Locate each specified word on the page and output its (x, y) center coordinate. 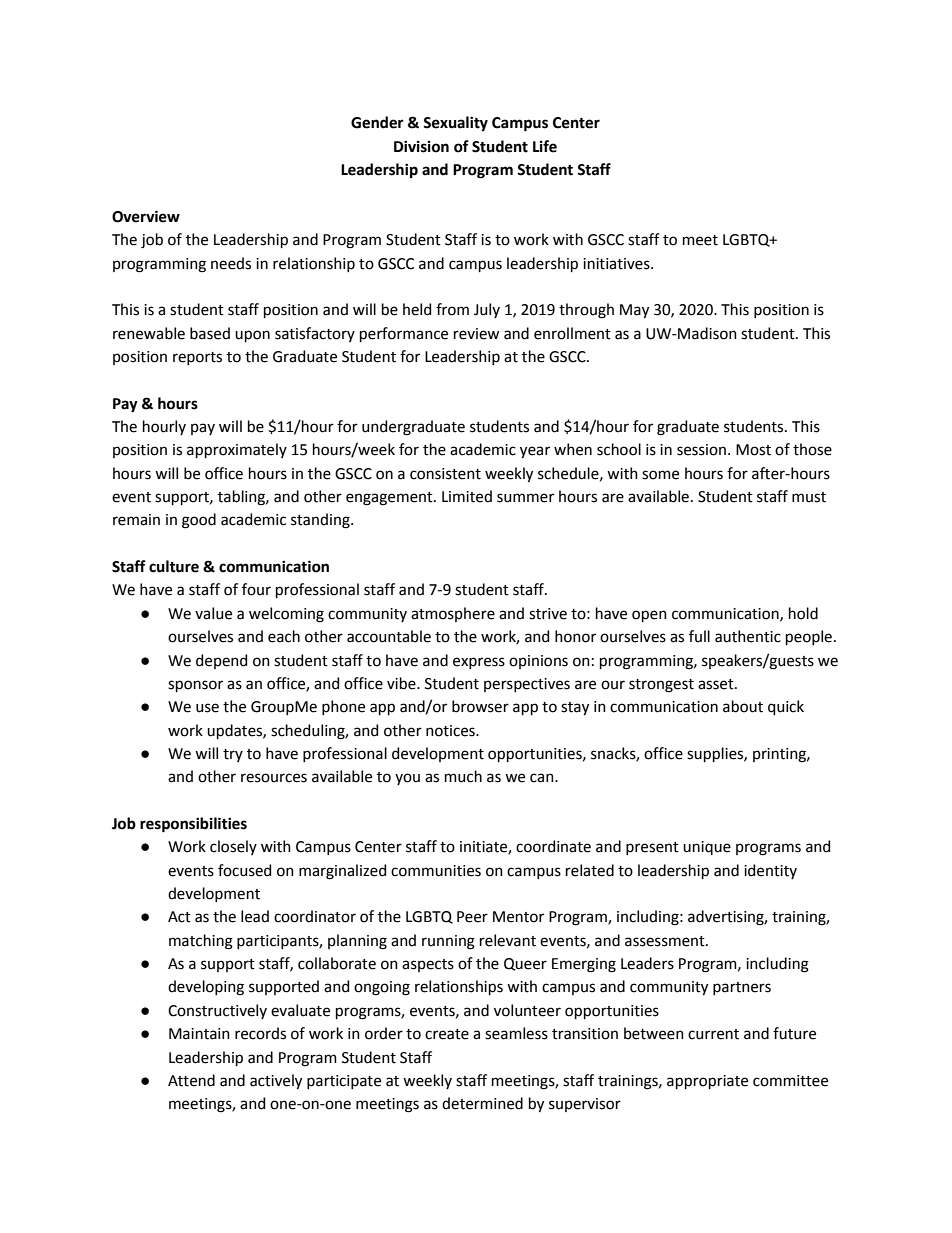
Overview (146, 216)
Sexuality (455, 123)
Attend (191, 1080)
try (233, 755)
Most (753, 450)
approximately (237, 450)
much (463, 776)
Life (545, 146)
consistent (445, 474)
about (743, 706)
